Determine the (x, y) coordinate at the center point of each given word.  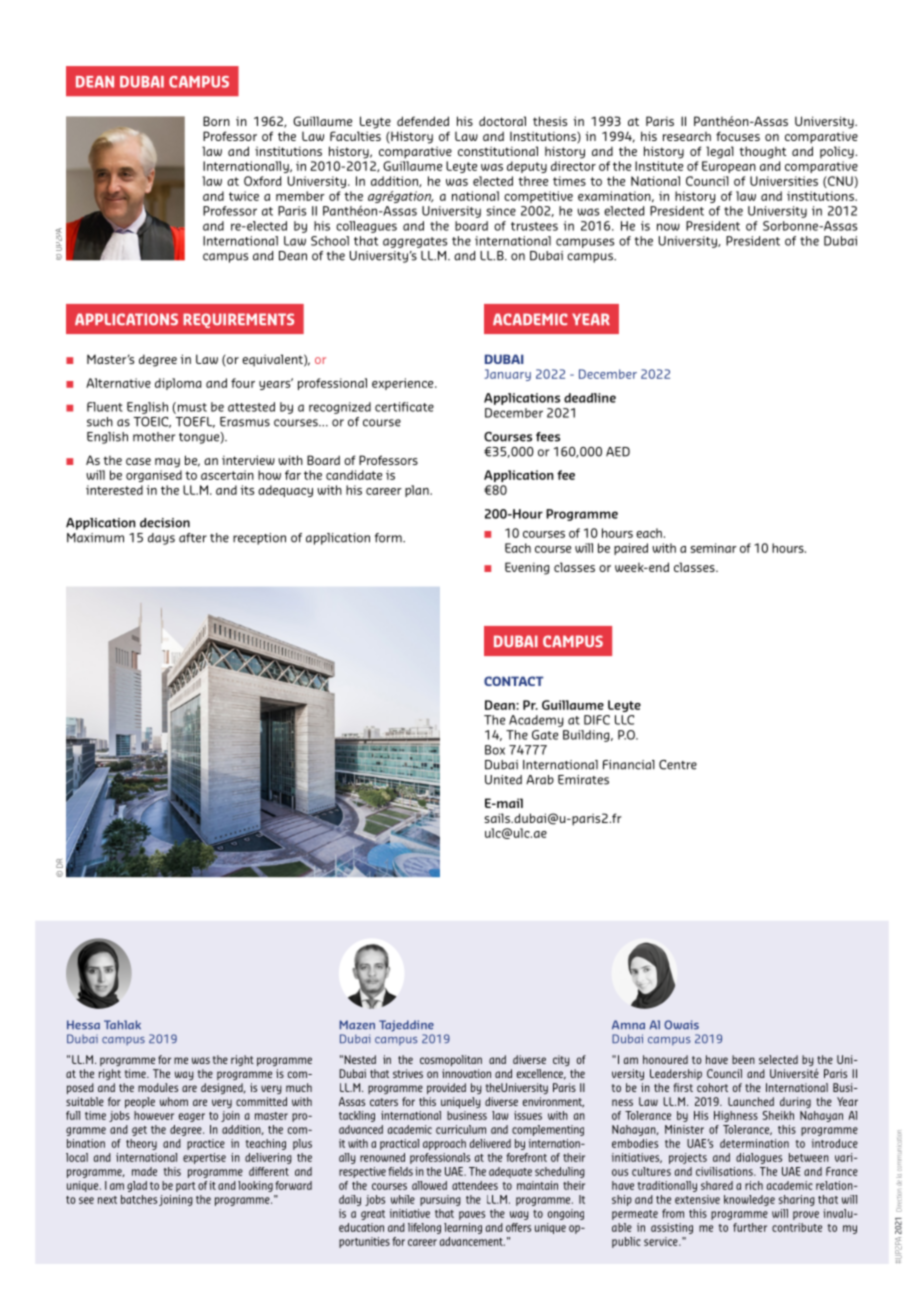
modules (158, 1087)
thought (763, 152)
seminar (713, 548)
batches (139, 1199)
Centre (678, 765)
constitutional (498, 151)
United (503, 780)
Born (216, 121)
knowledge (749, 1200)
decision (165, 523)
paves (472, 1215)
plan (418, 491)
